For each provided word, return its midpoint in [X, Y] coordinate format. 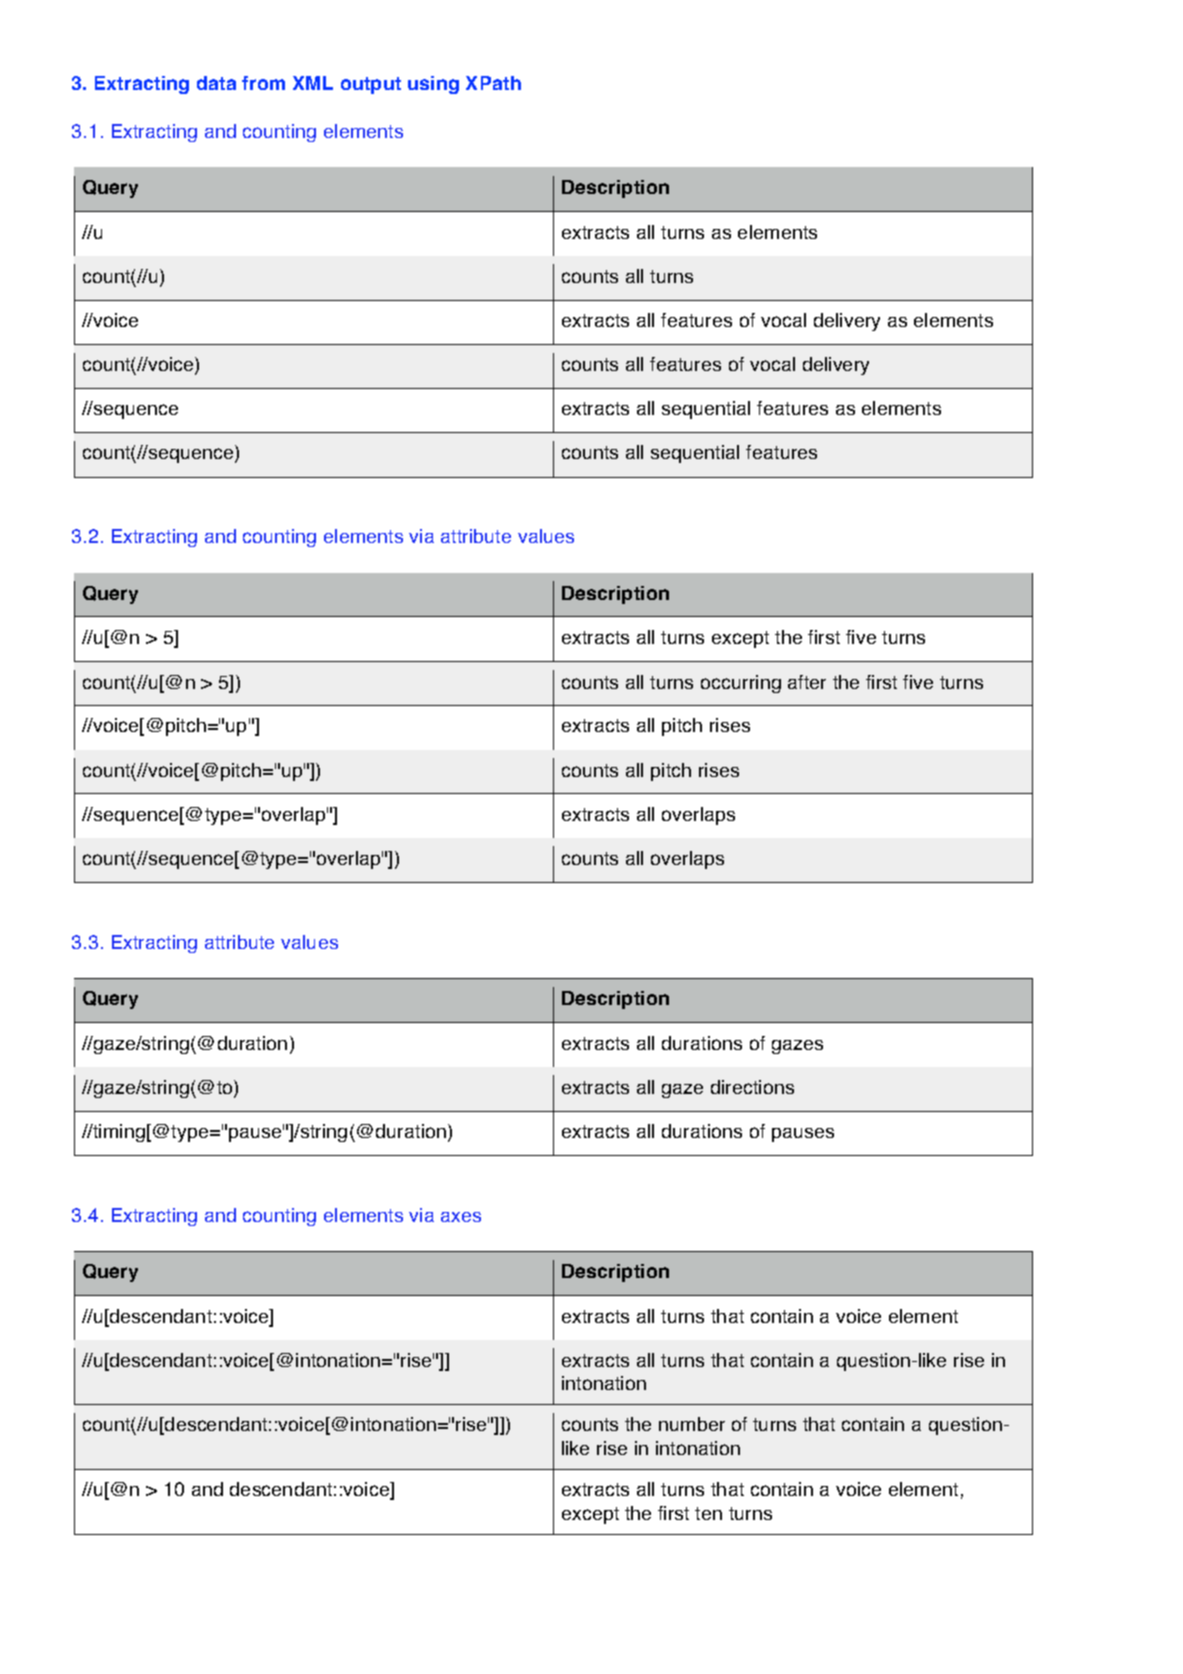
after [807, 682]
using [433, 85]
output [371, 85]
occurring [741, 684]
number [692, 1424]
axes [461, 1217]
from [263, 83]
